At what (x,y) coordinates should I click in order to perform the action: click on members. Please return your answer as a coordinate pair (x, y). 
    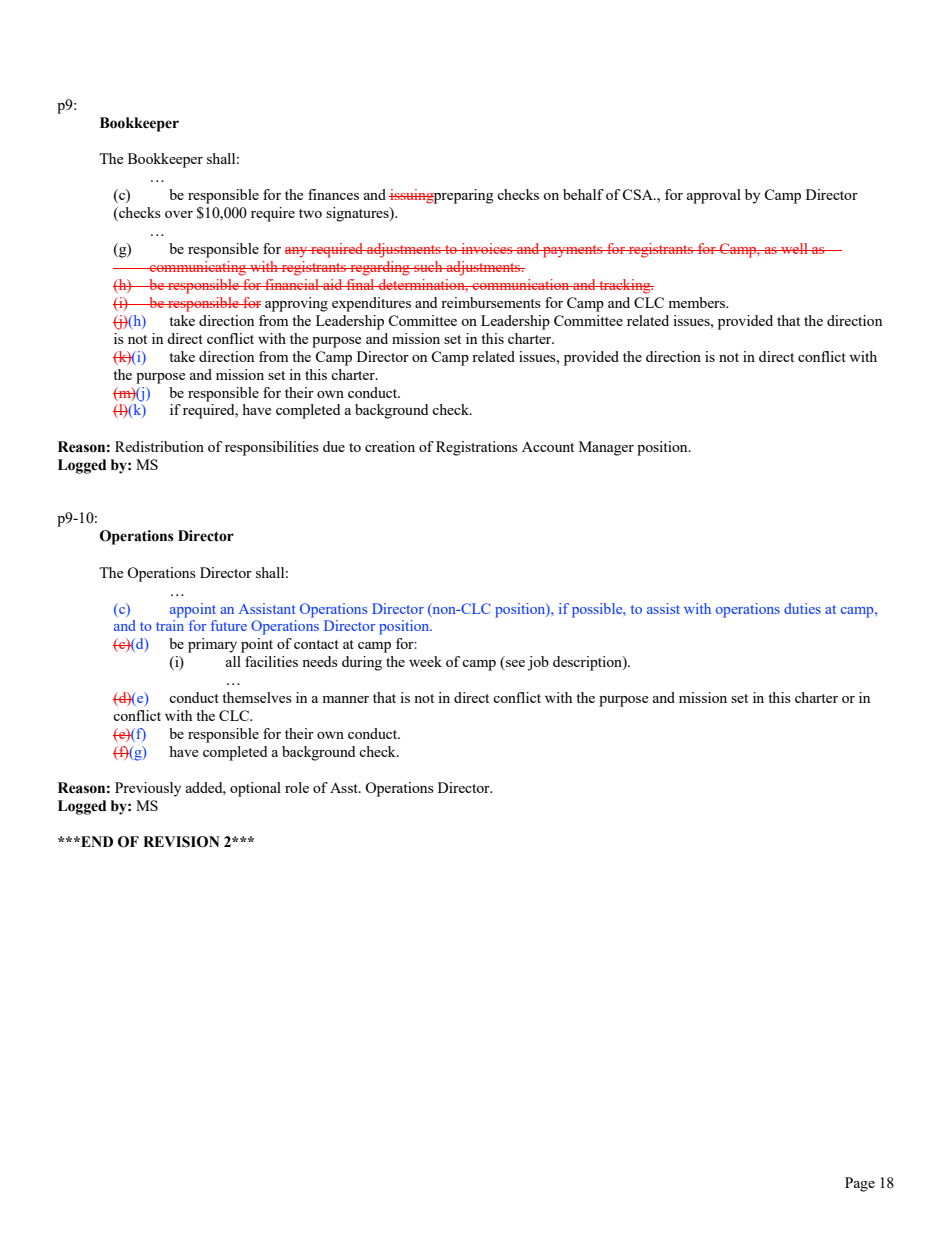
    Looking at the image, I should click on (697, 302).
